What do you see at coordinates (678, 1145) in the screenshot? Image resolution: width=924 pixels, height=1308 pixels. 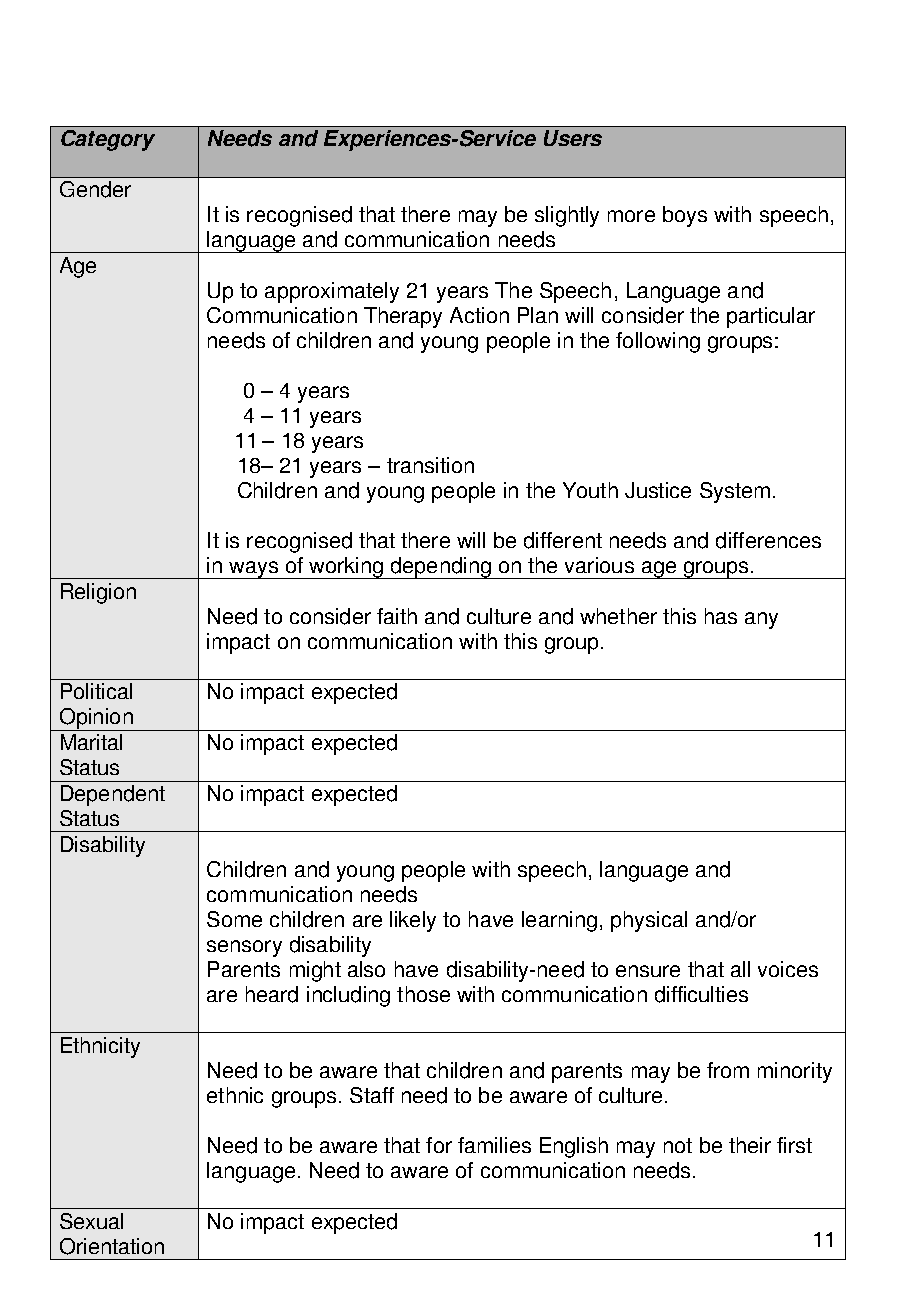 I see `not` at bounding box center [678, 1145].
